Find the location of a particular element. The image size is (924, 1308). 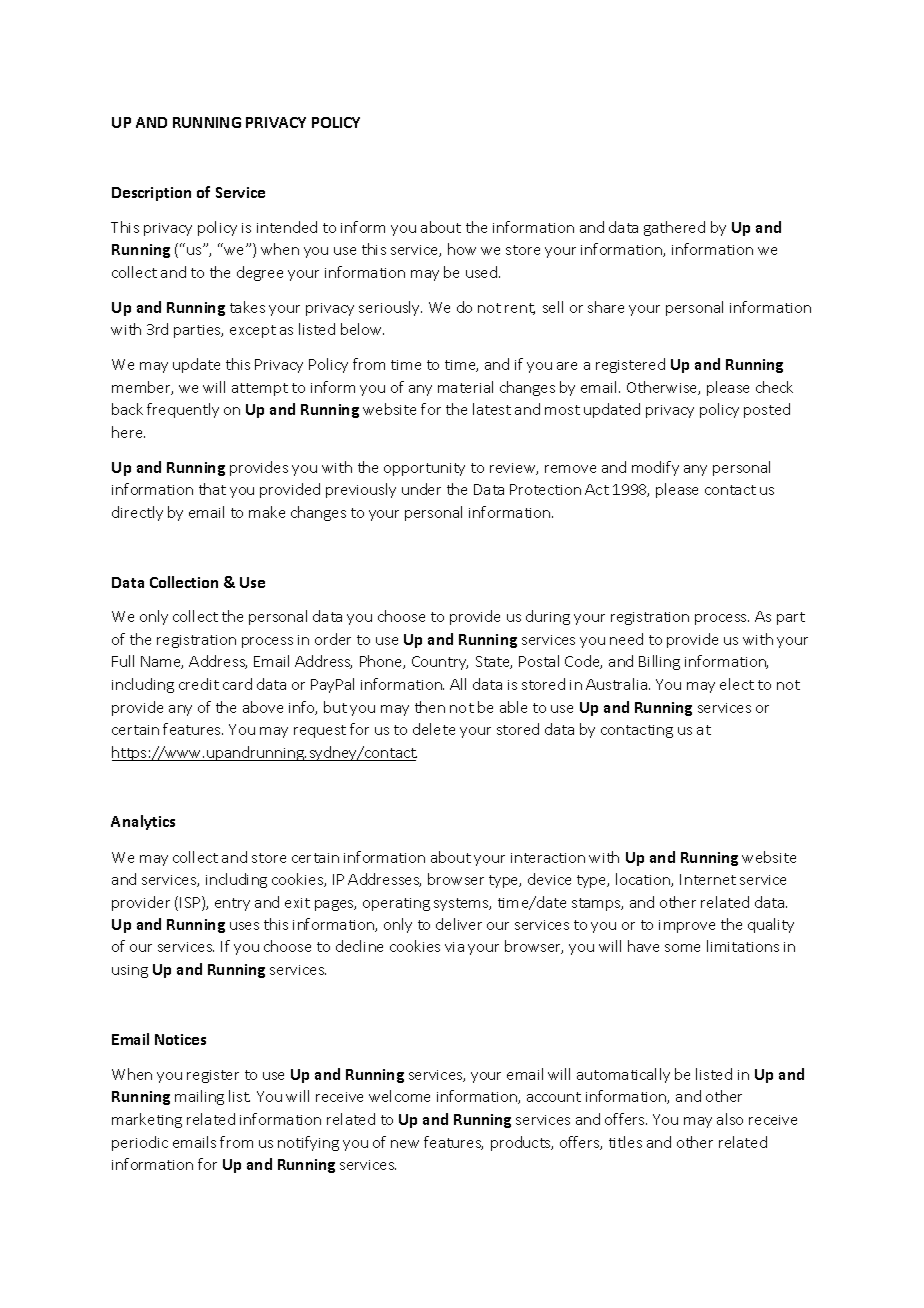

how is located at coordinates (462, 249).
